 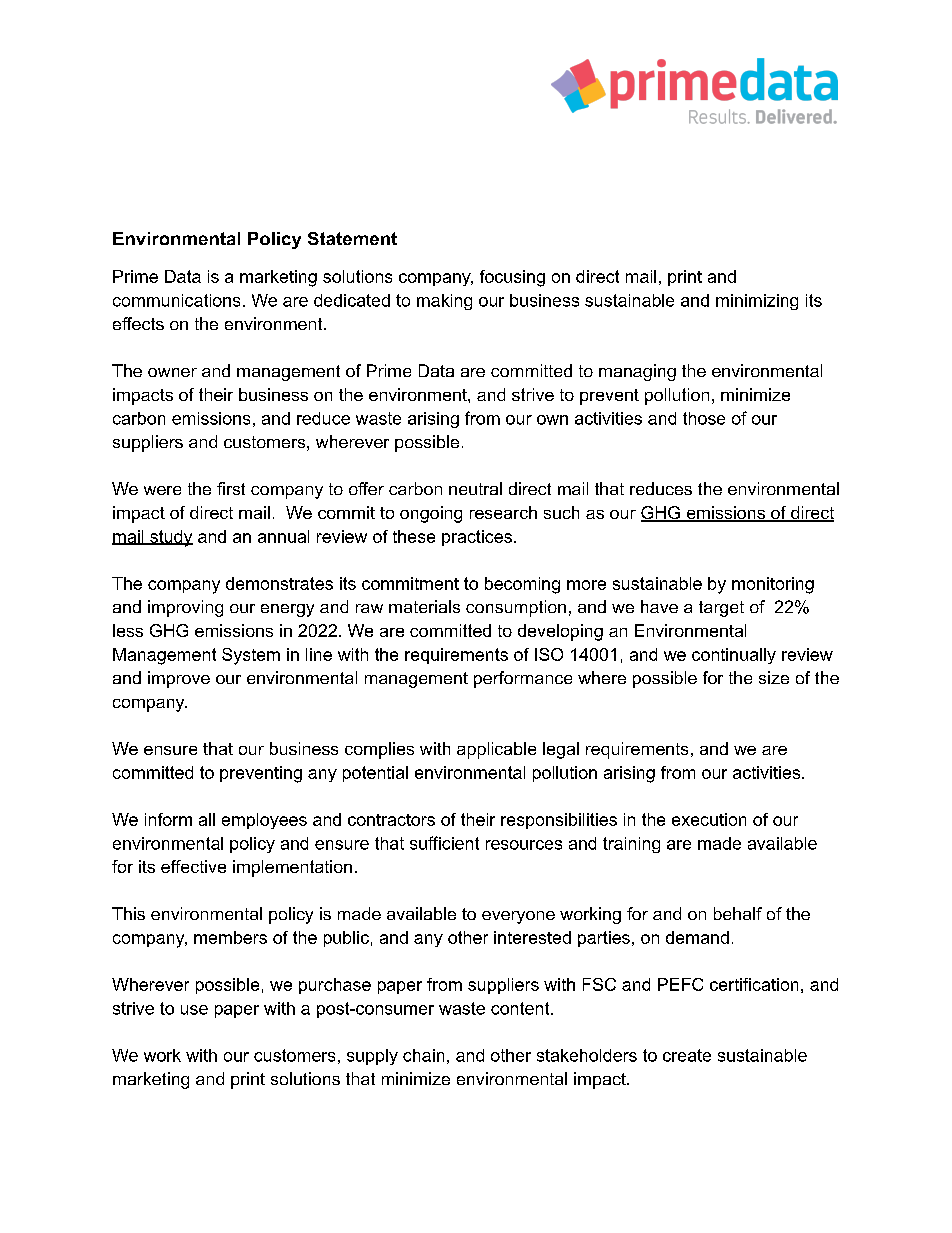 I want to click on ongoing, so click(x=431, y=514).
